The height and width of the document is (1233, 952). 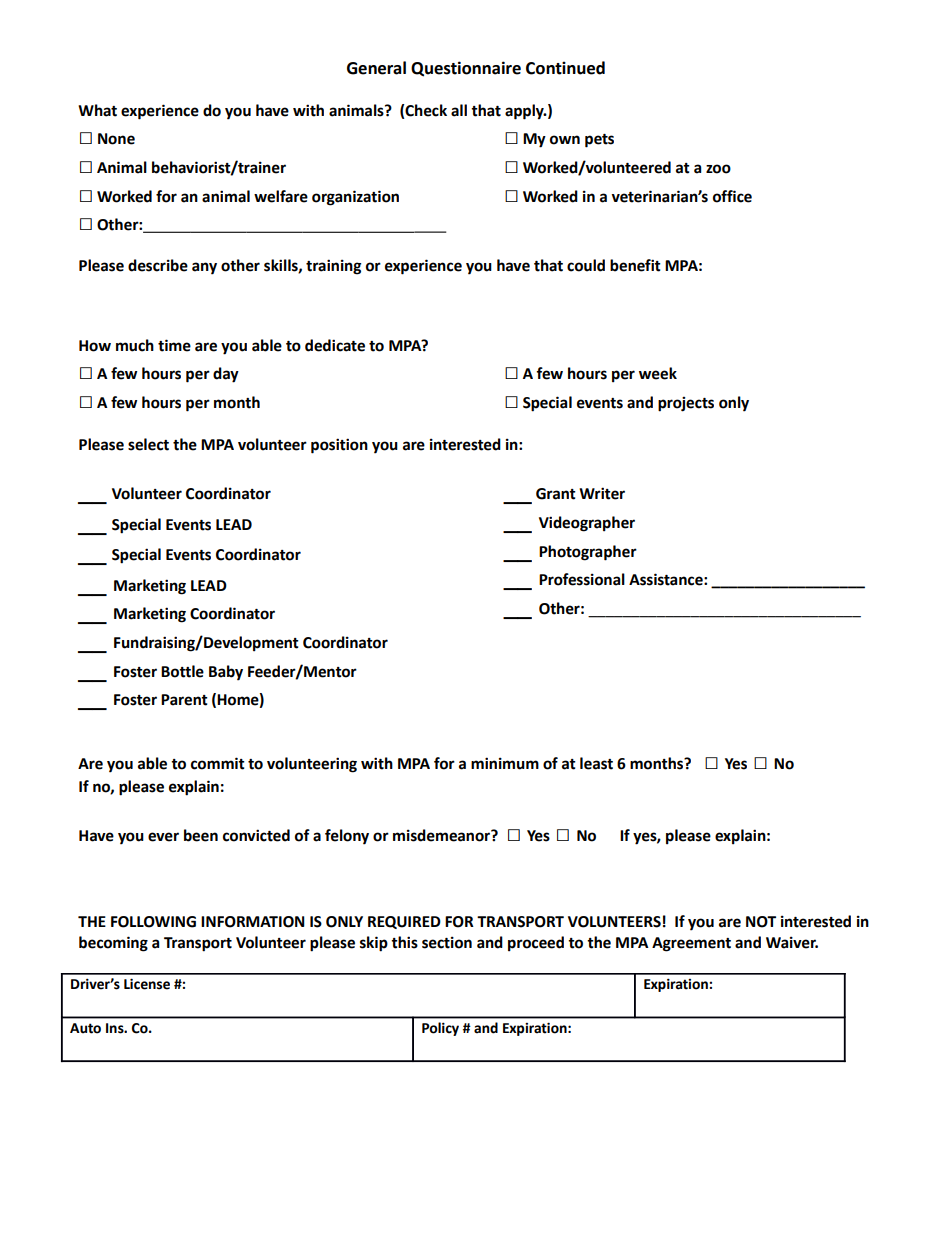 What do you see at coordinates (147, 984) in the document?
I see `License` at bounding box center [147, 984].
